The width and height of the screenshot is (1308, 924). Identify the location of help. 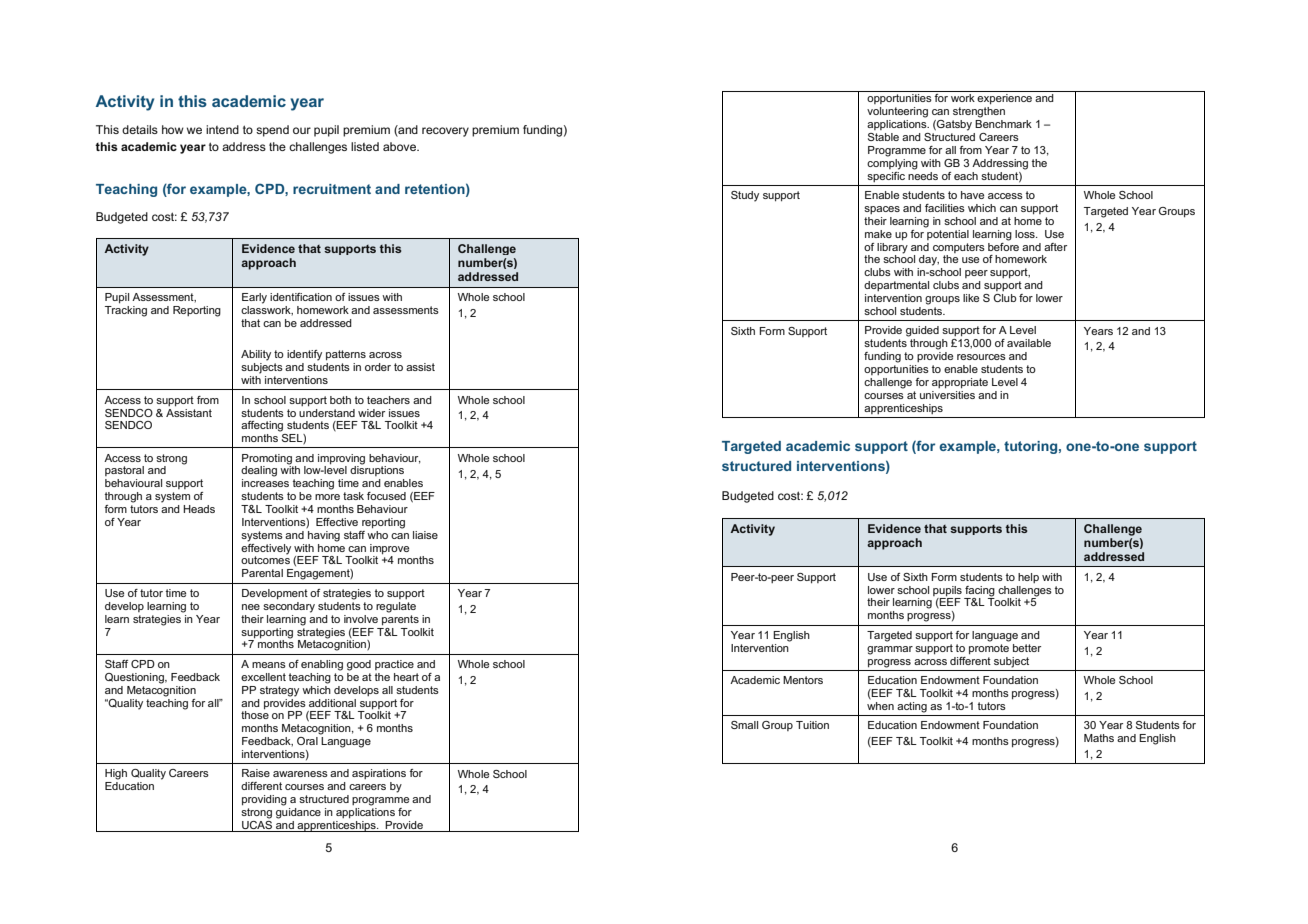
(1028, 578).
